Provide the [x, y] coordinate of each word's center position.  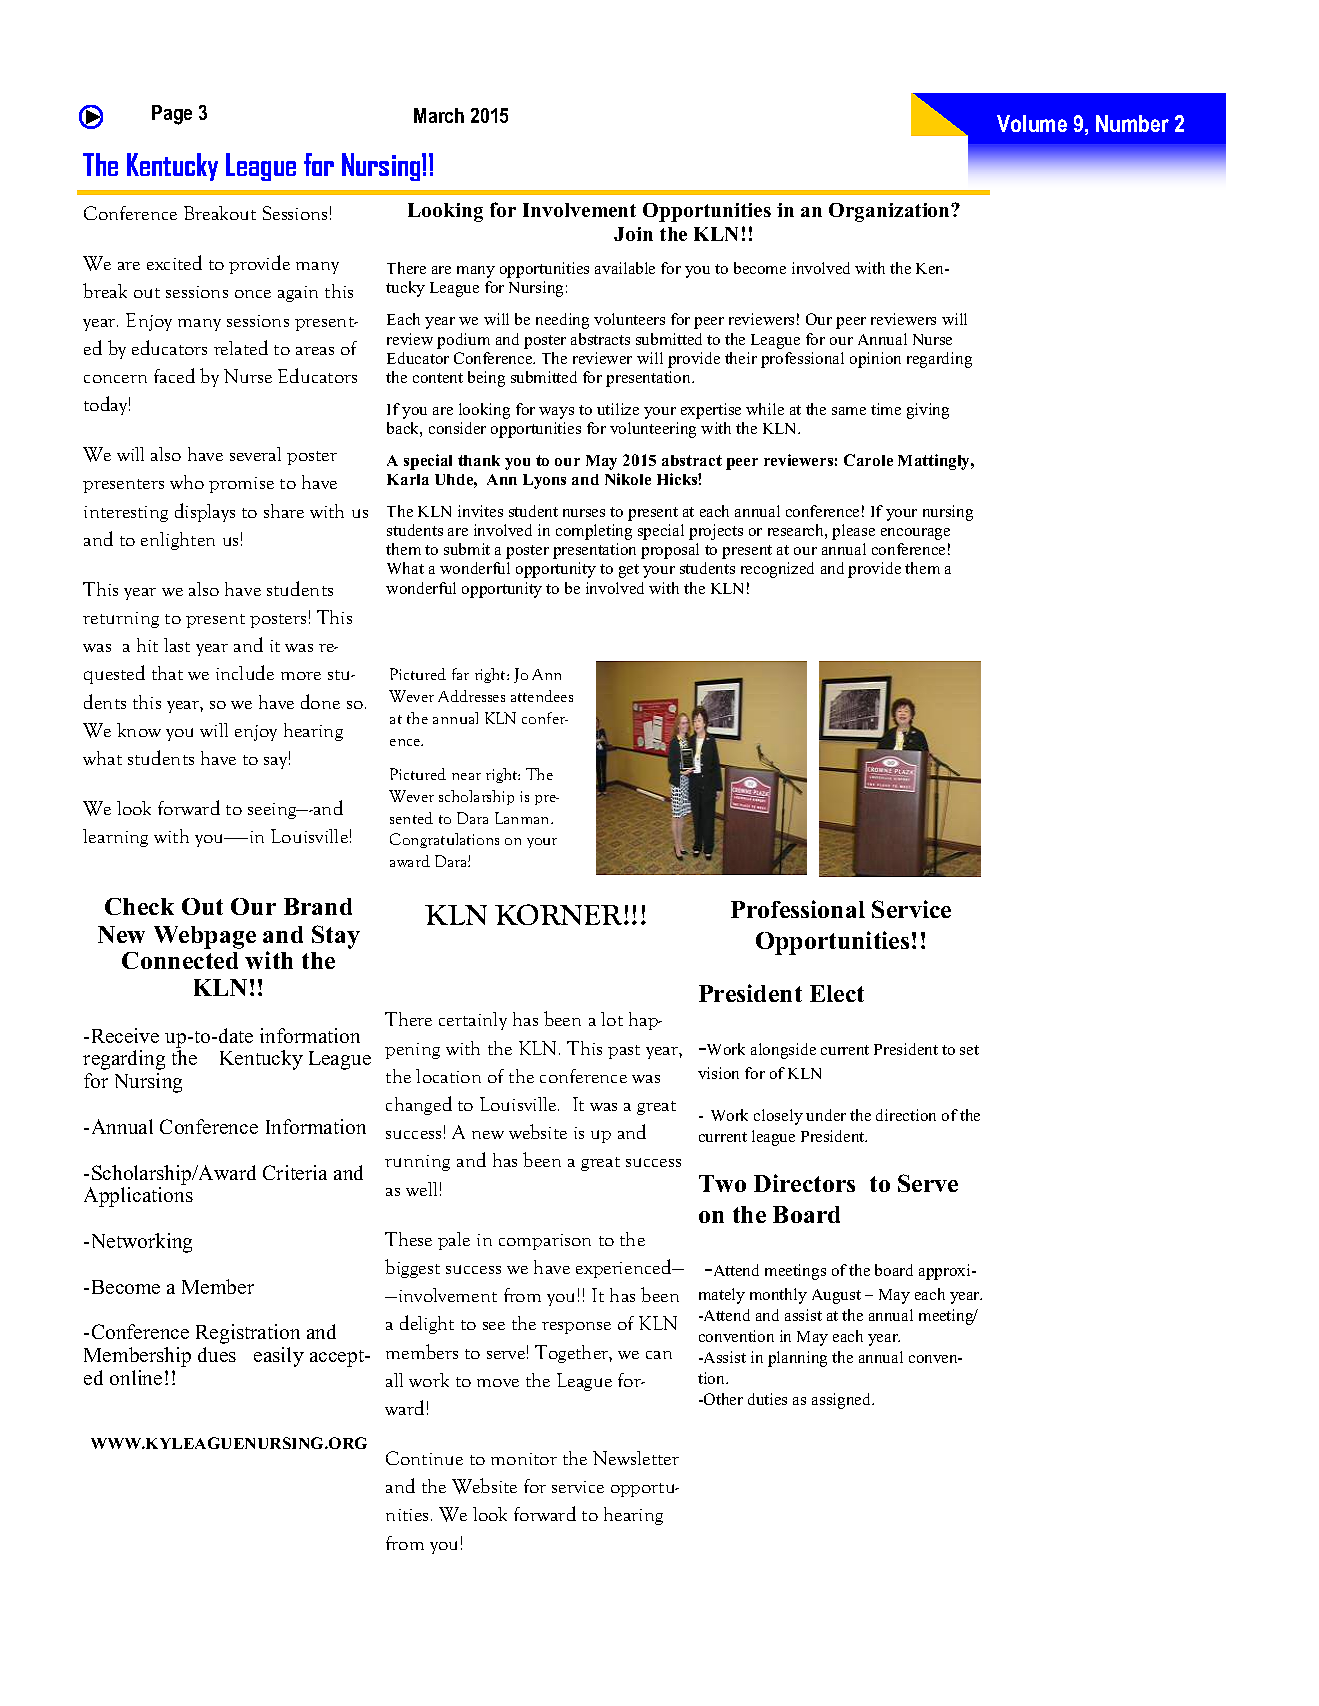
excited [174, 262]
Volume [1032, 123]
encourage [915, 534]
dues [217, 1354]
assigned [842, 1401]
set [969, 1050]
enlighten [178, 541]
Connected [180, 960]
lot [612, 1019]
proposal [670, 551]
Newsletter [636, 1458]
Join [633, 234]
